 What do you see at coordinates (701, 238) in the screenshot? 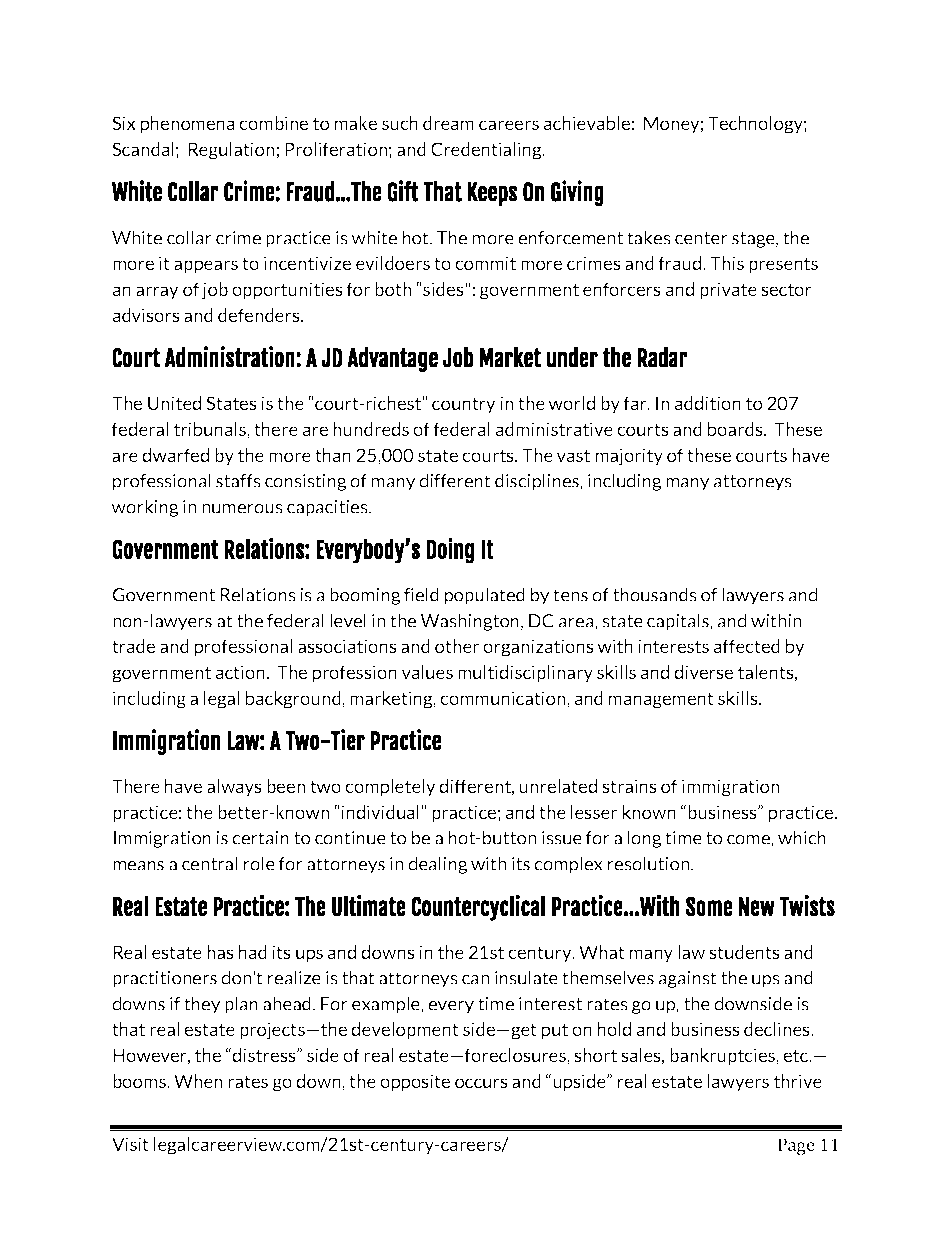
I see `center` at bounding box center [701, 238].
